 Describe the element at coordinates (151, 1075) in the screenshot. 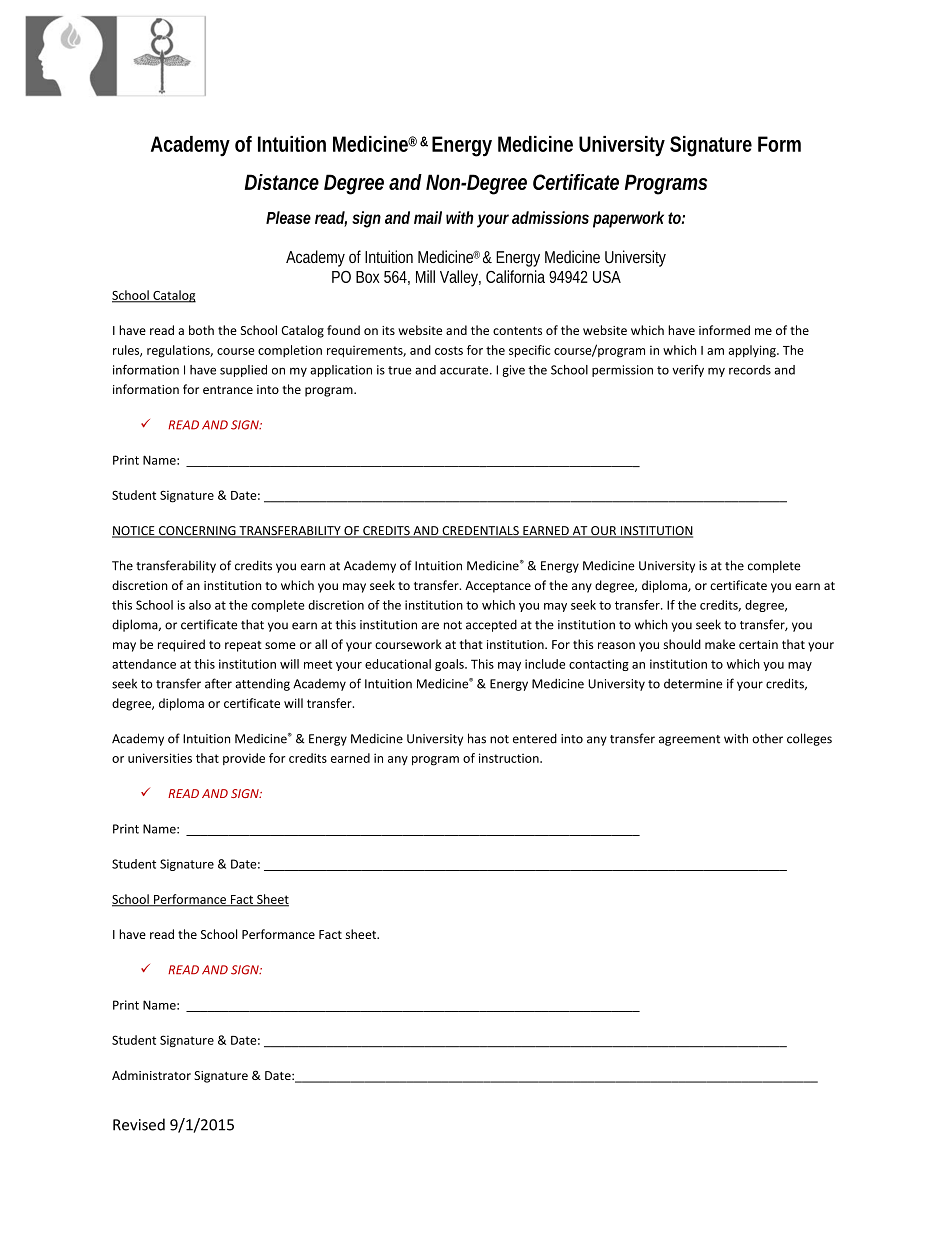

I see `Administrator` at that location.
